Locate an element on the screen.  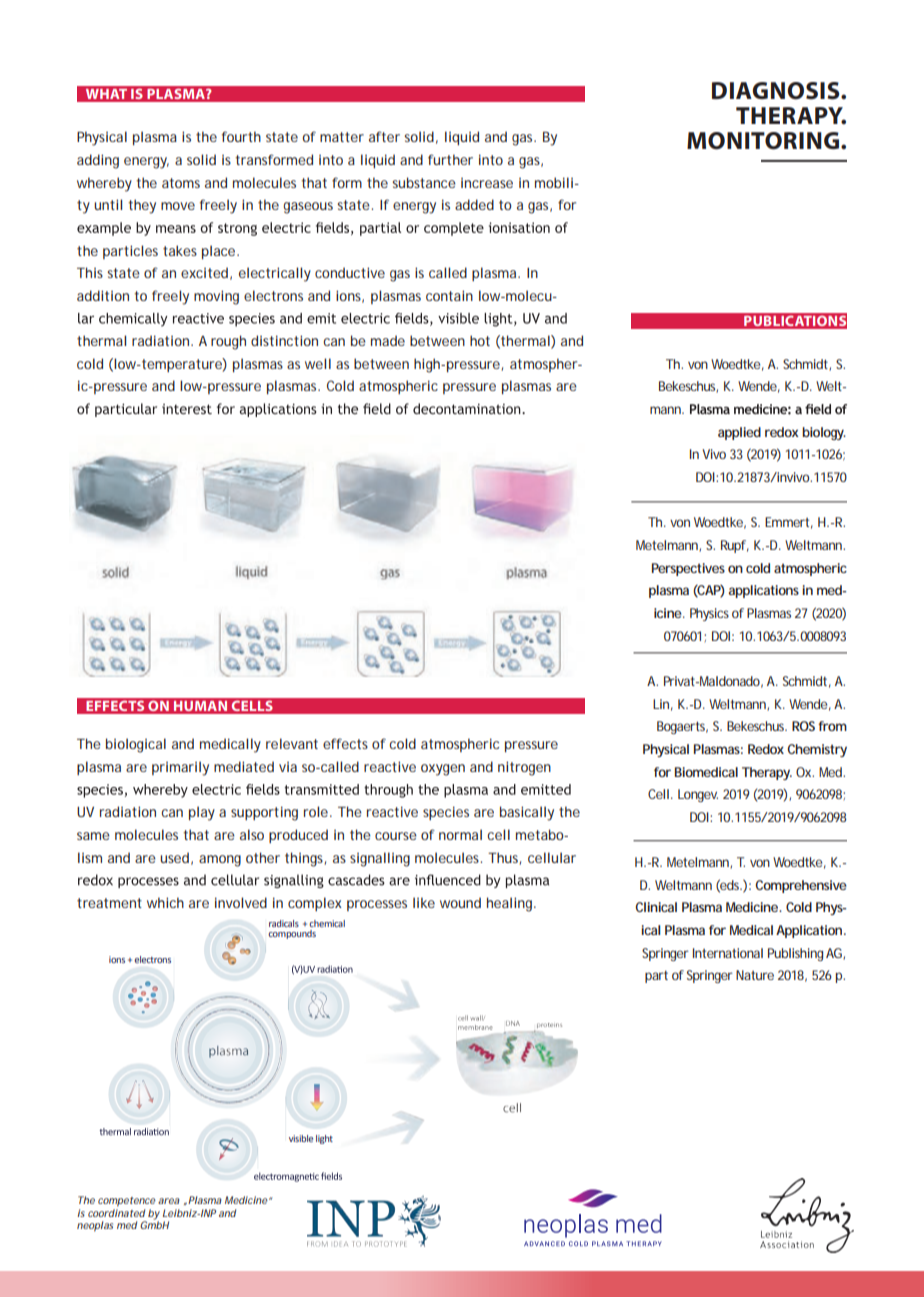
Perspectives is located at coordinates (688, 569).
